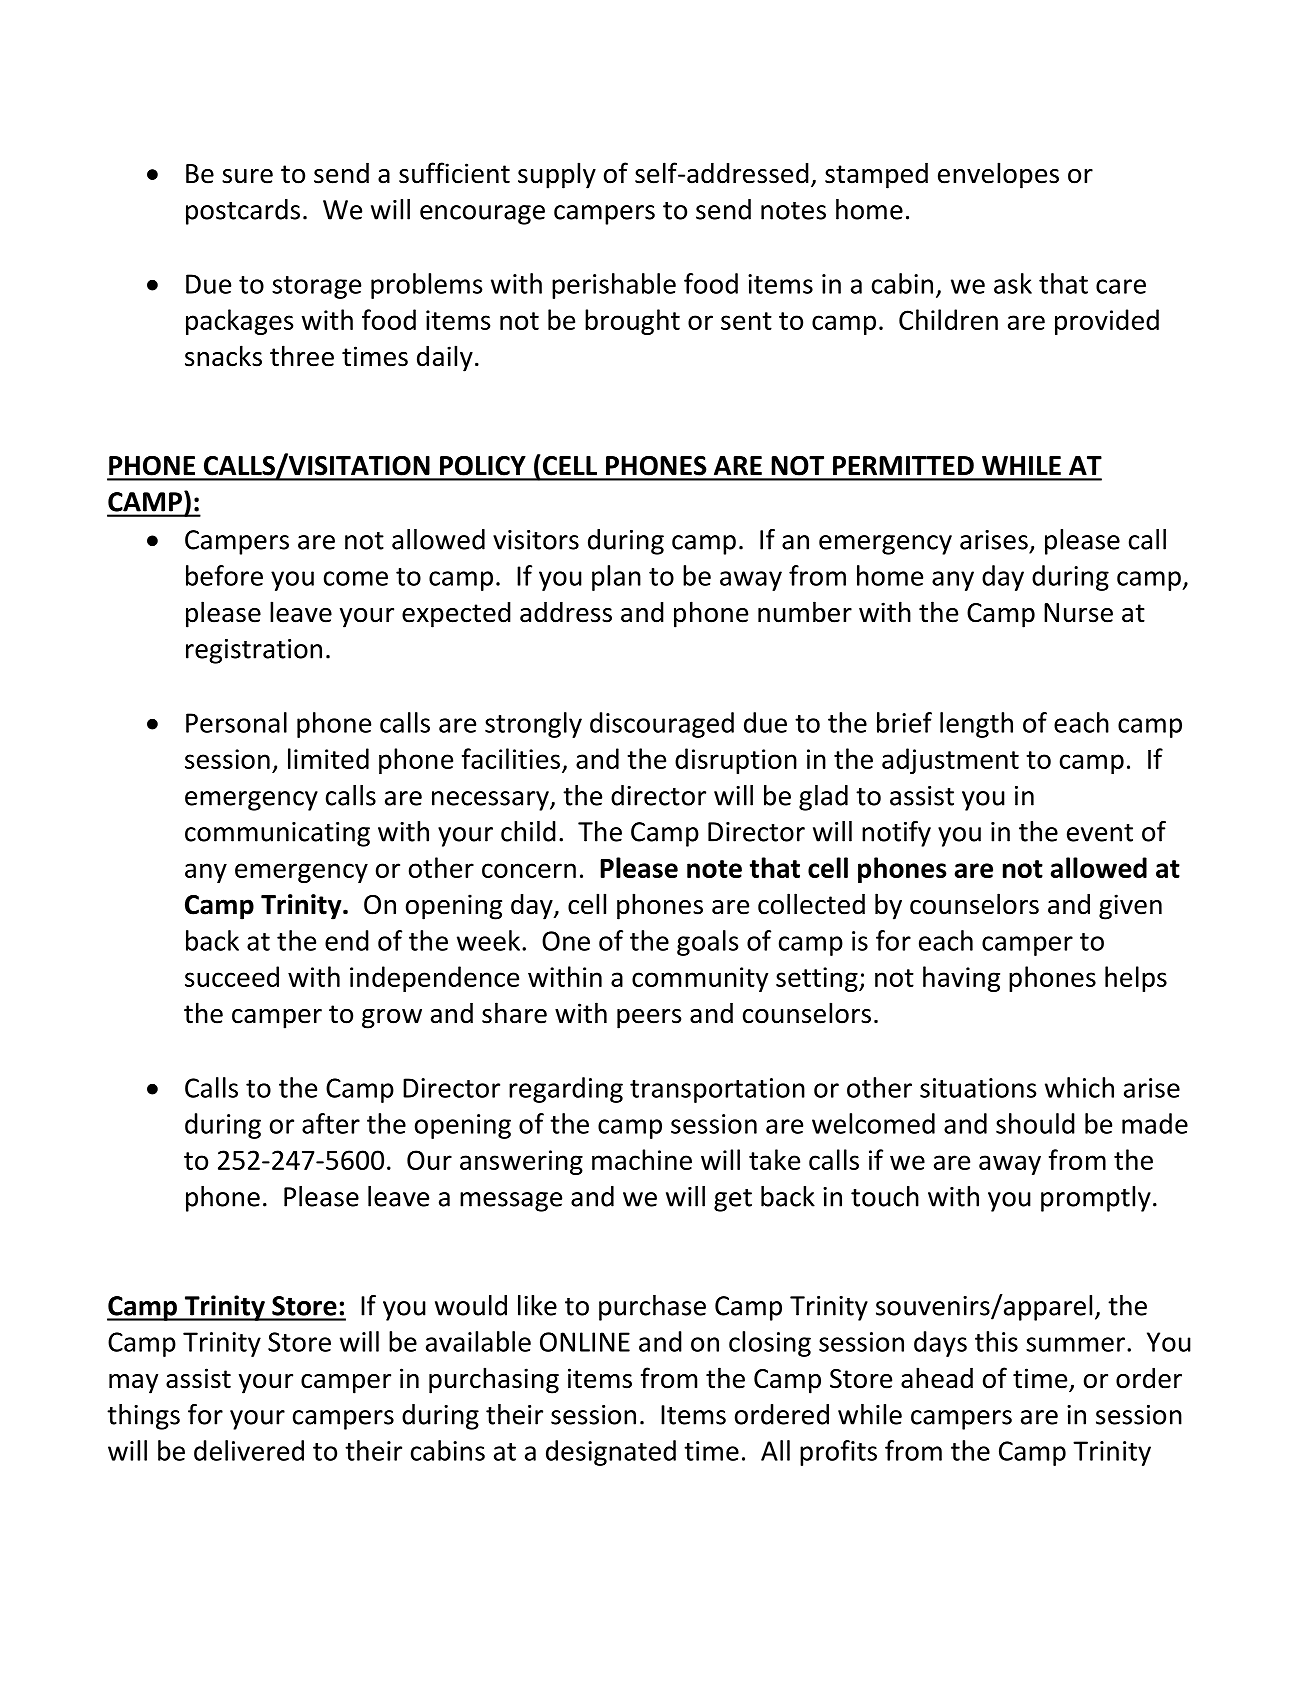 Image resolution: width=1301 pixels, height=1683 pixels. Describe the element at coordinates (249, 1450) in the page. I see `delivered` at that location.
